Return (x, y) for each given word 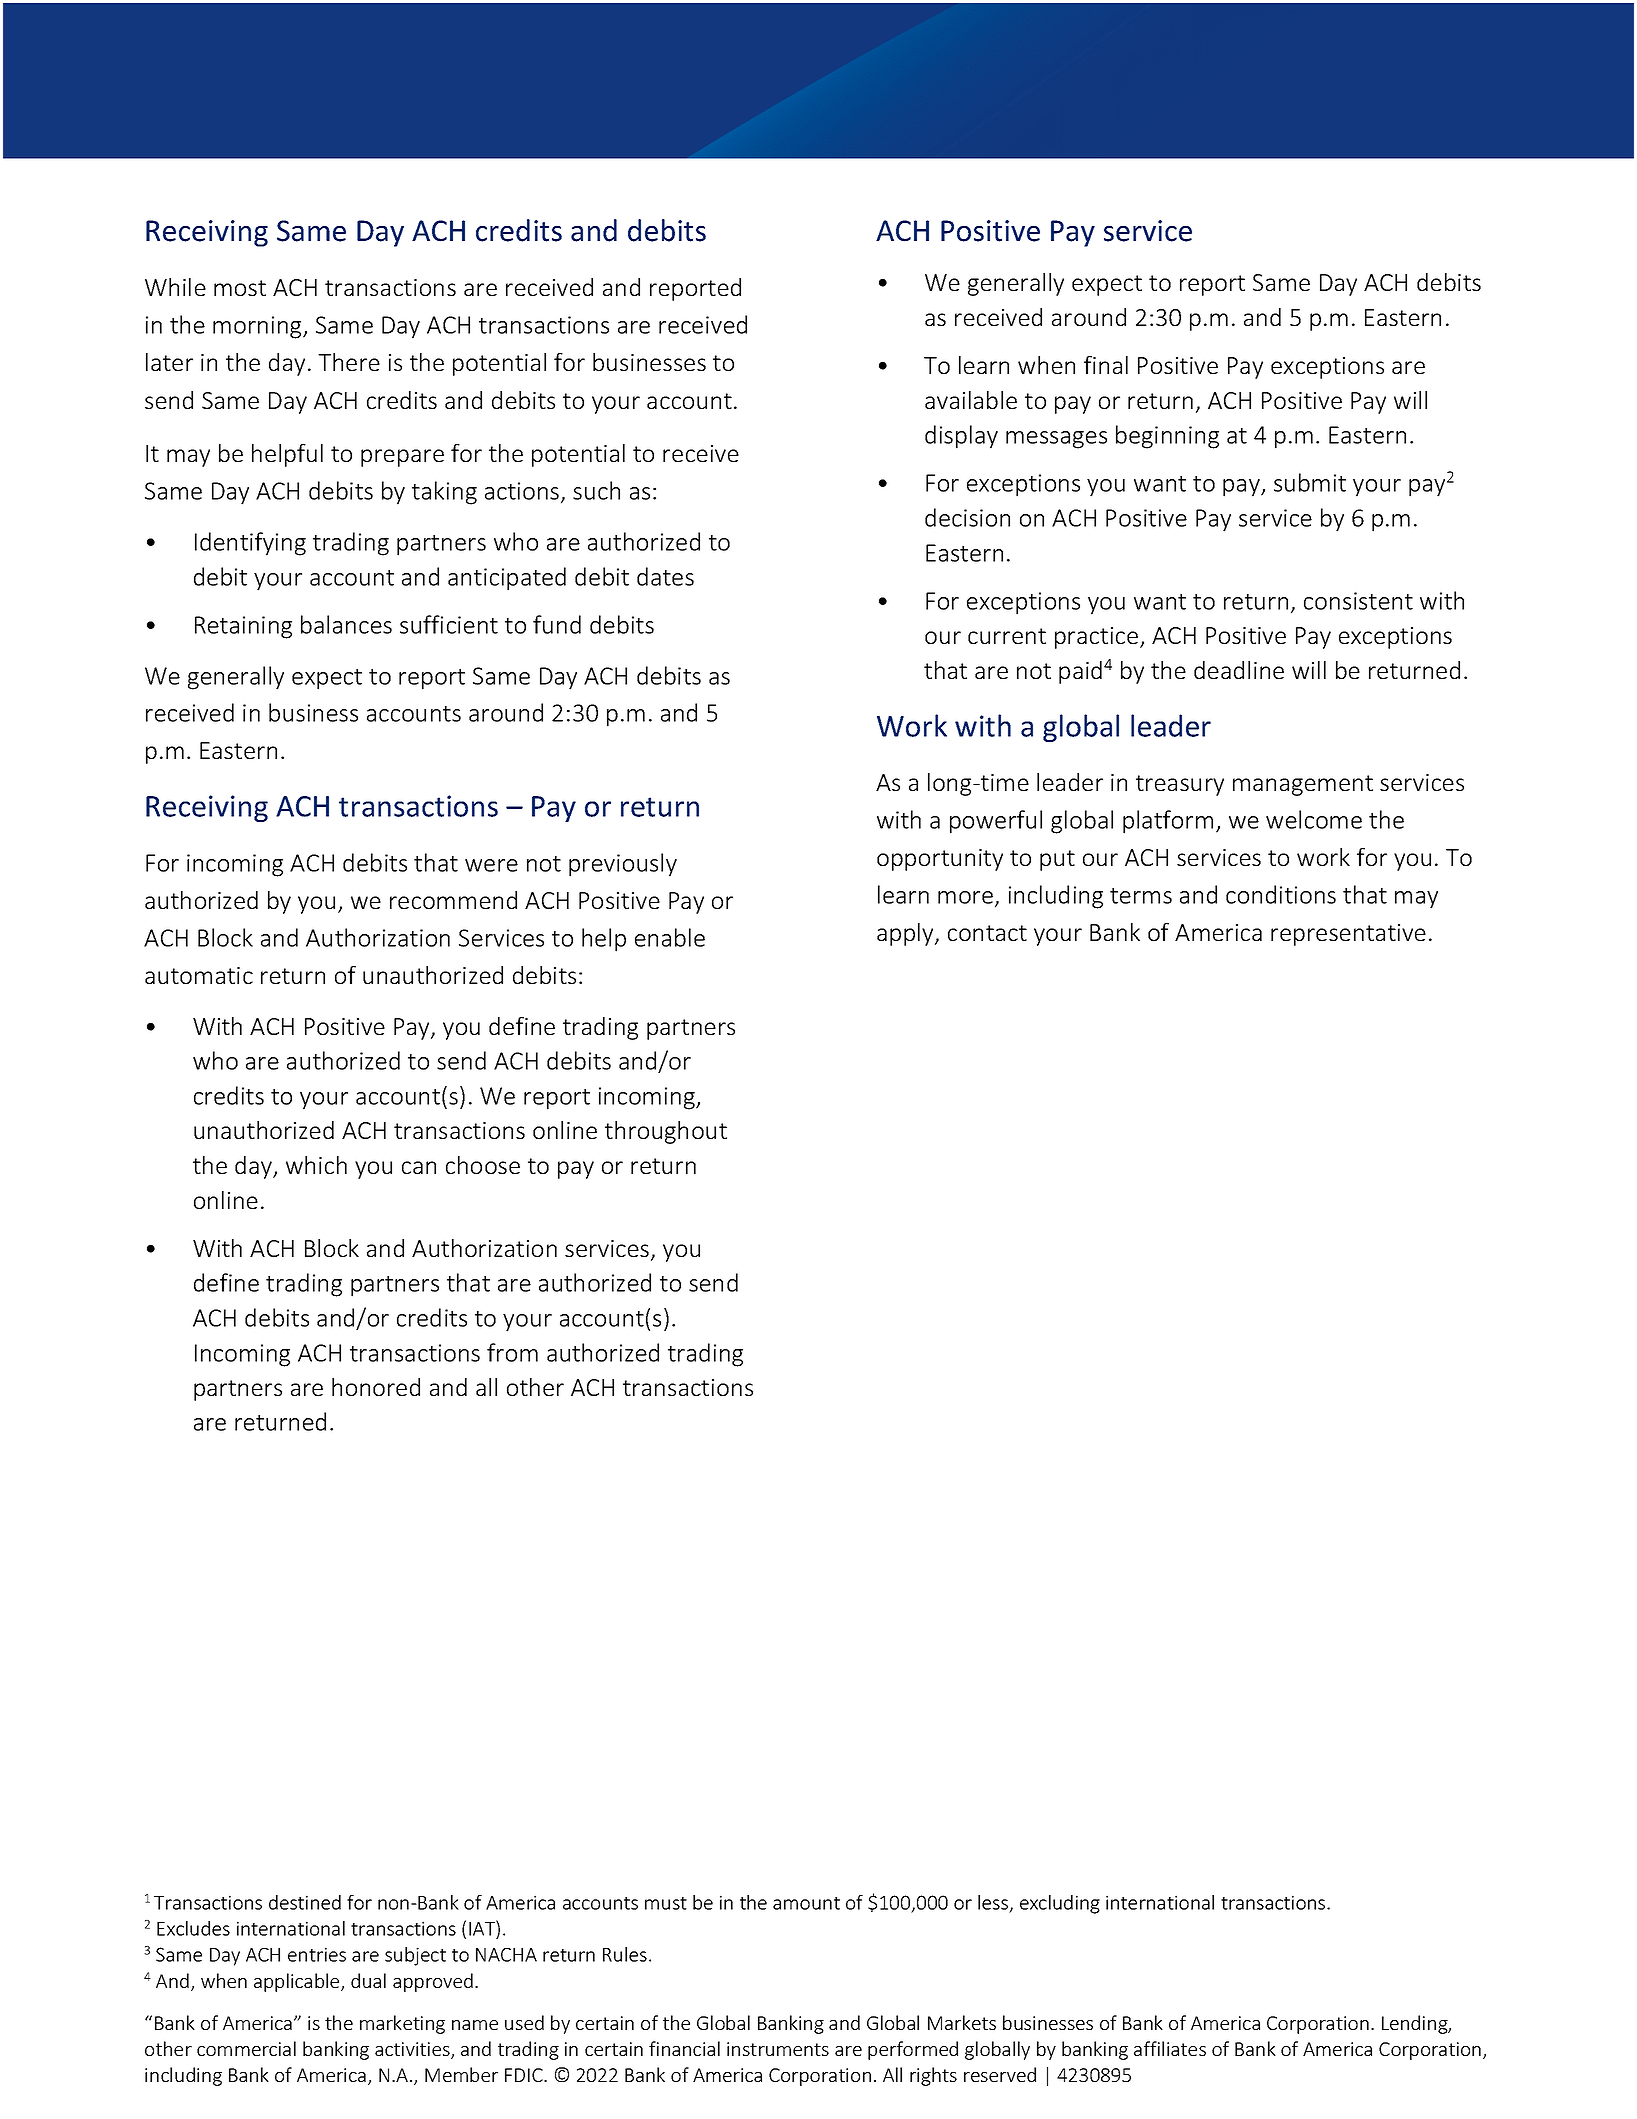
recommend (453, 900)
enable (670, 937)
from (512, 1352)
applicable (298, 1982)
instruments (778, 2049)
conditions (1281, 894)
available (971, 400)
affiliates (1170, 2048)
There (349, 362)
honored (376, 1387)
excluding (1060, 1904)
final (1106, 365)
